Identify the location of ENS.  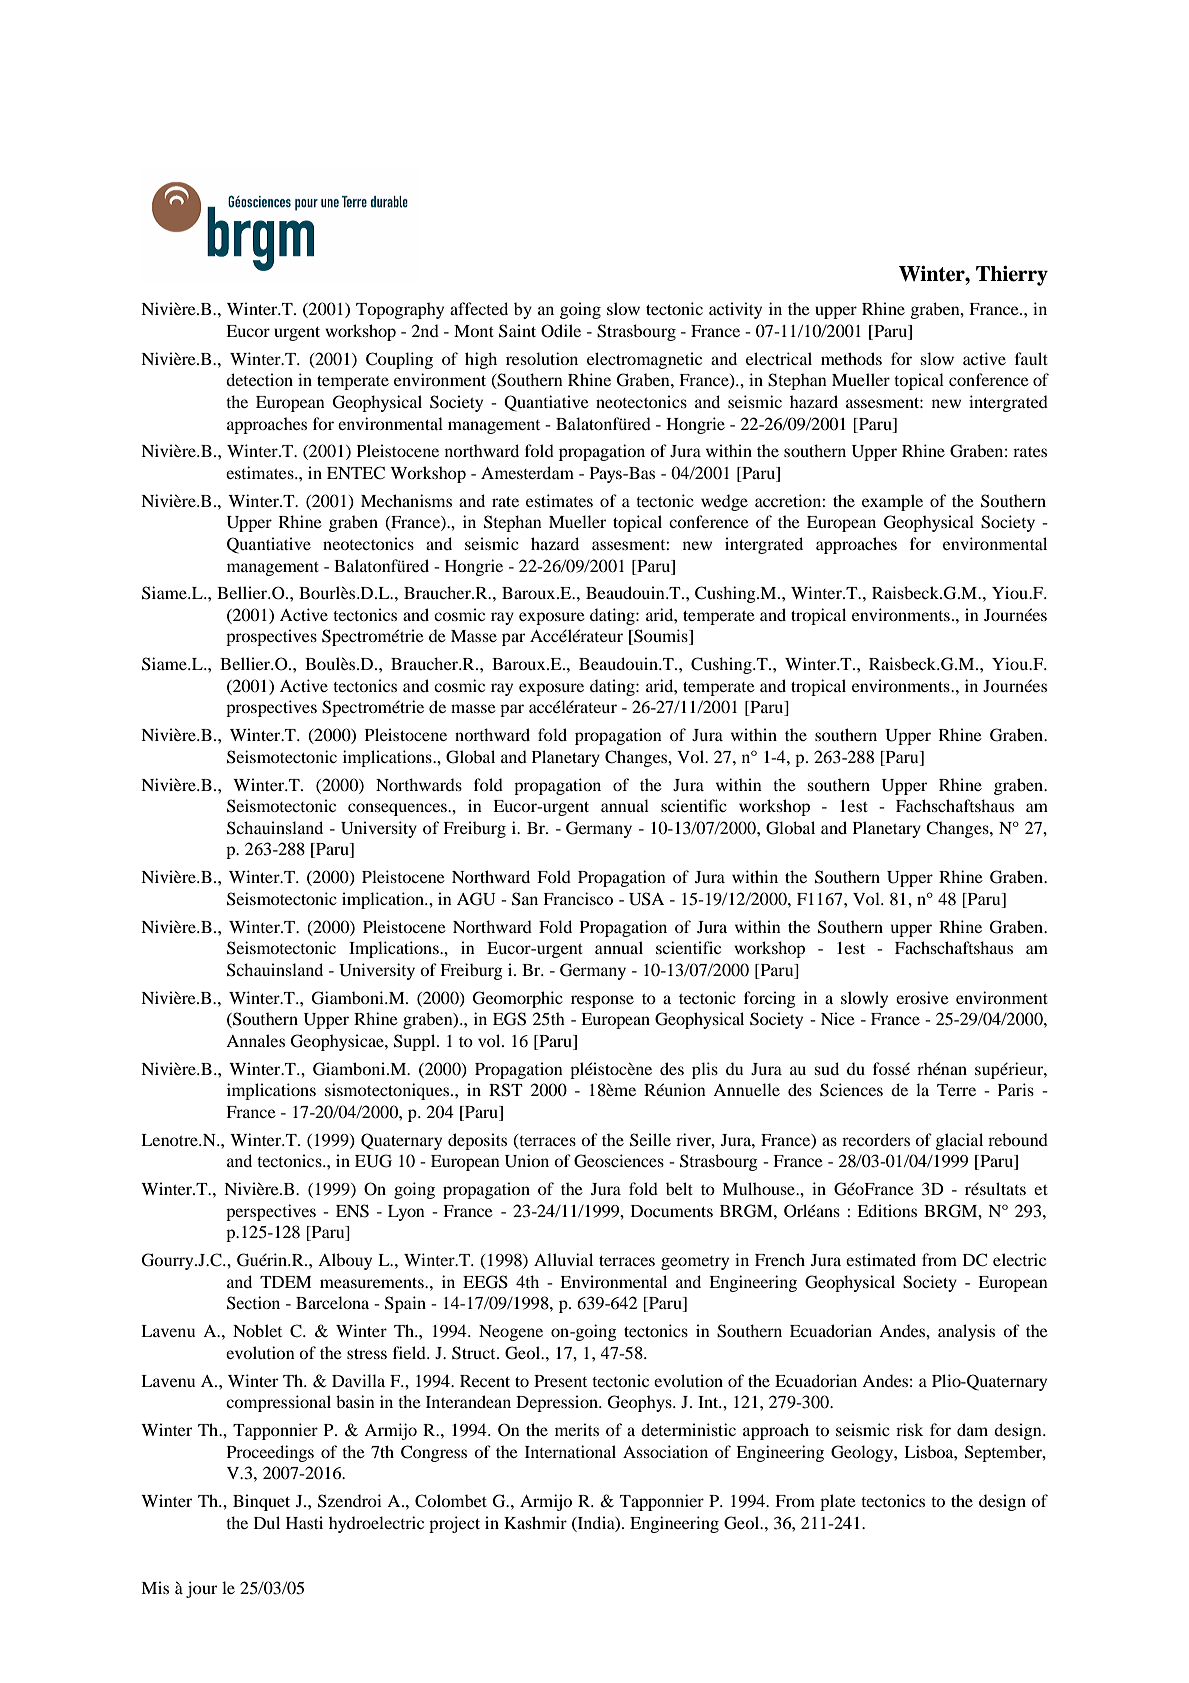
(352, 1211).
